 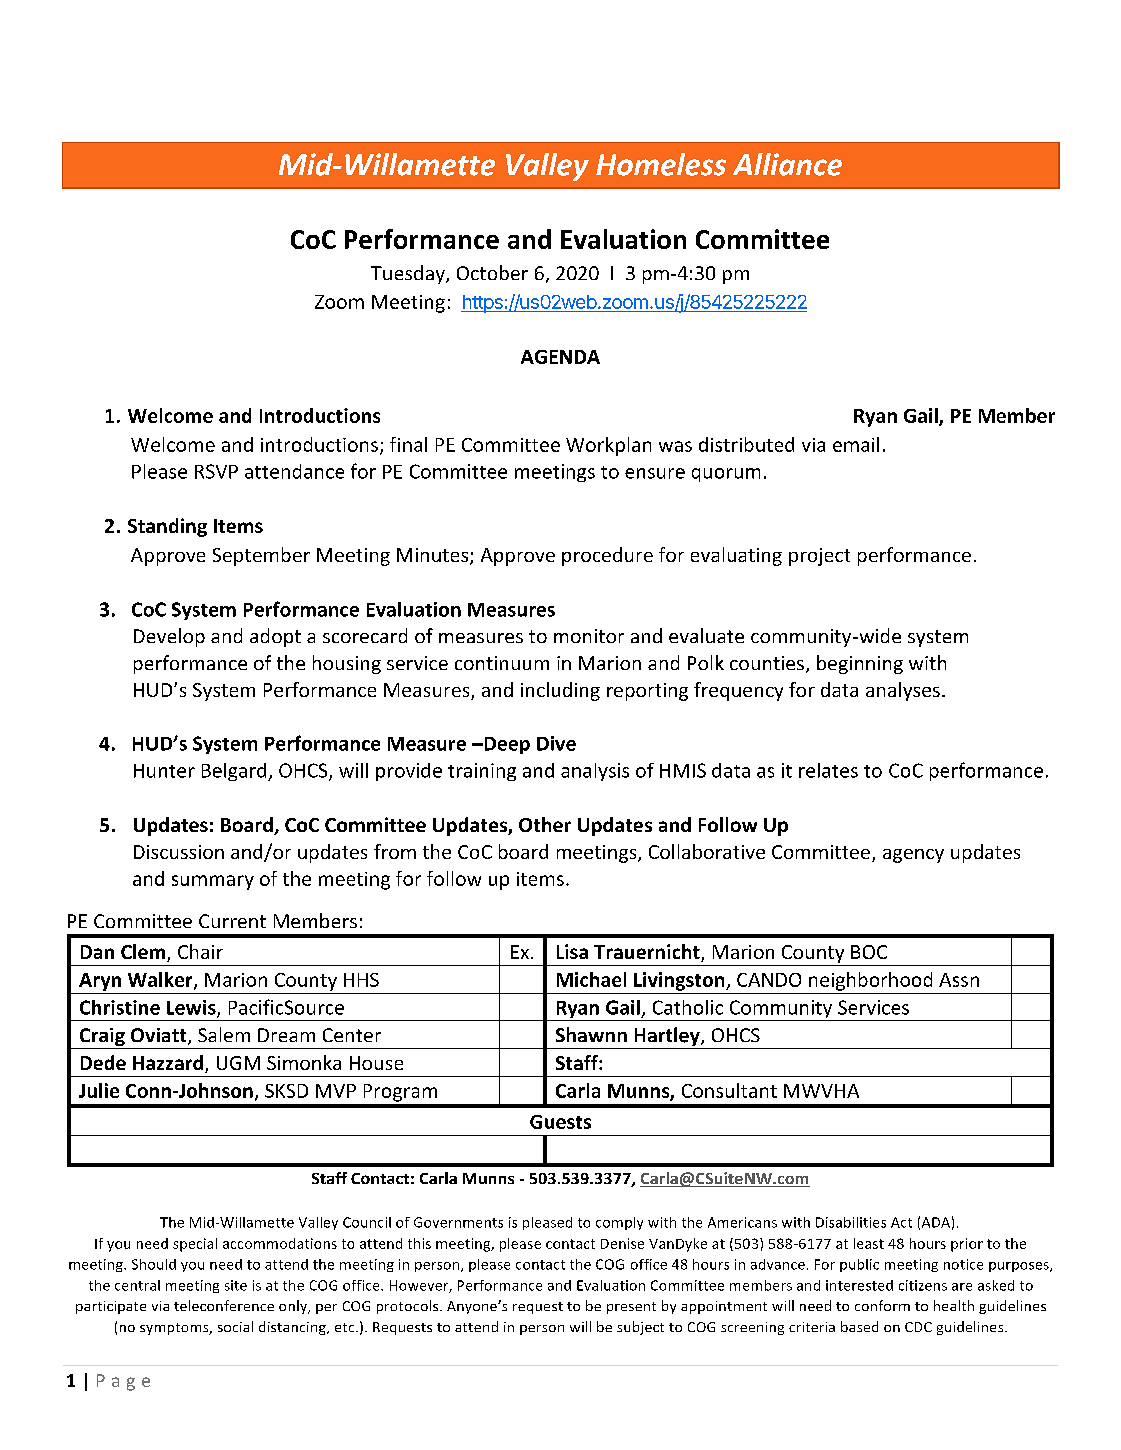 What do you see at coordinates (631, 1308) in the page?
I see `present` at bounding box center [631, 1308].
